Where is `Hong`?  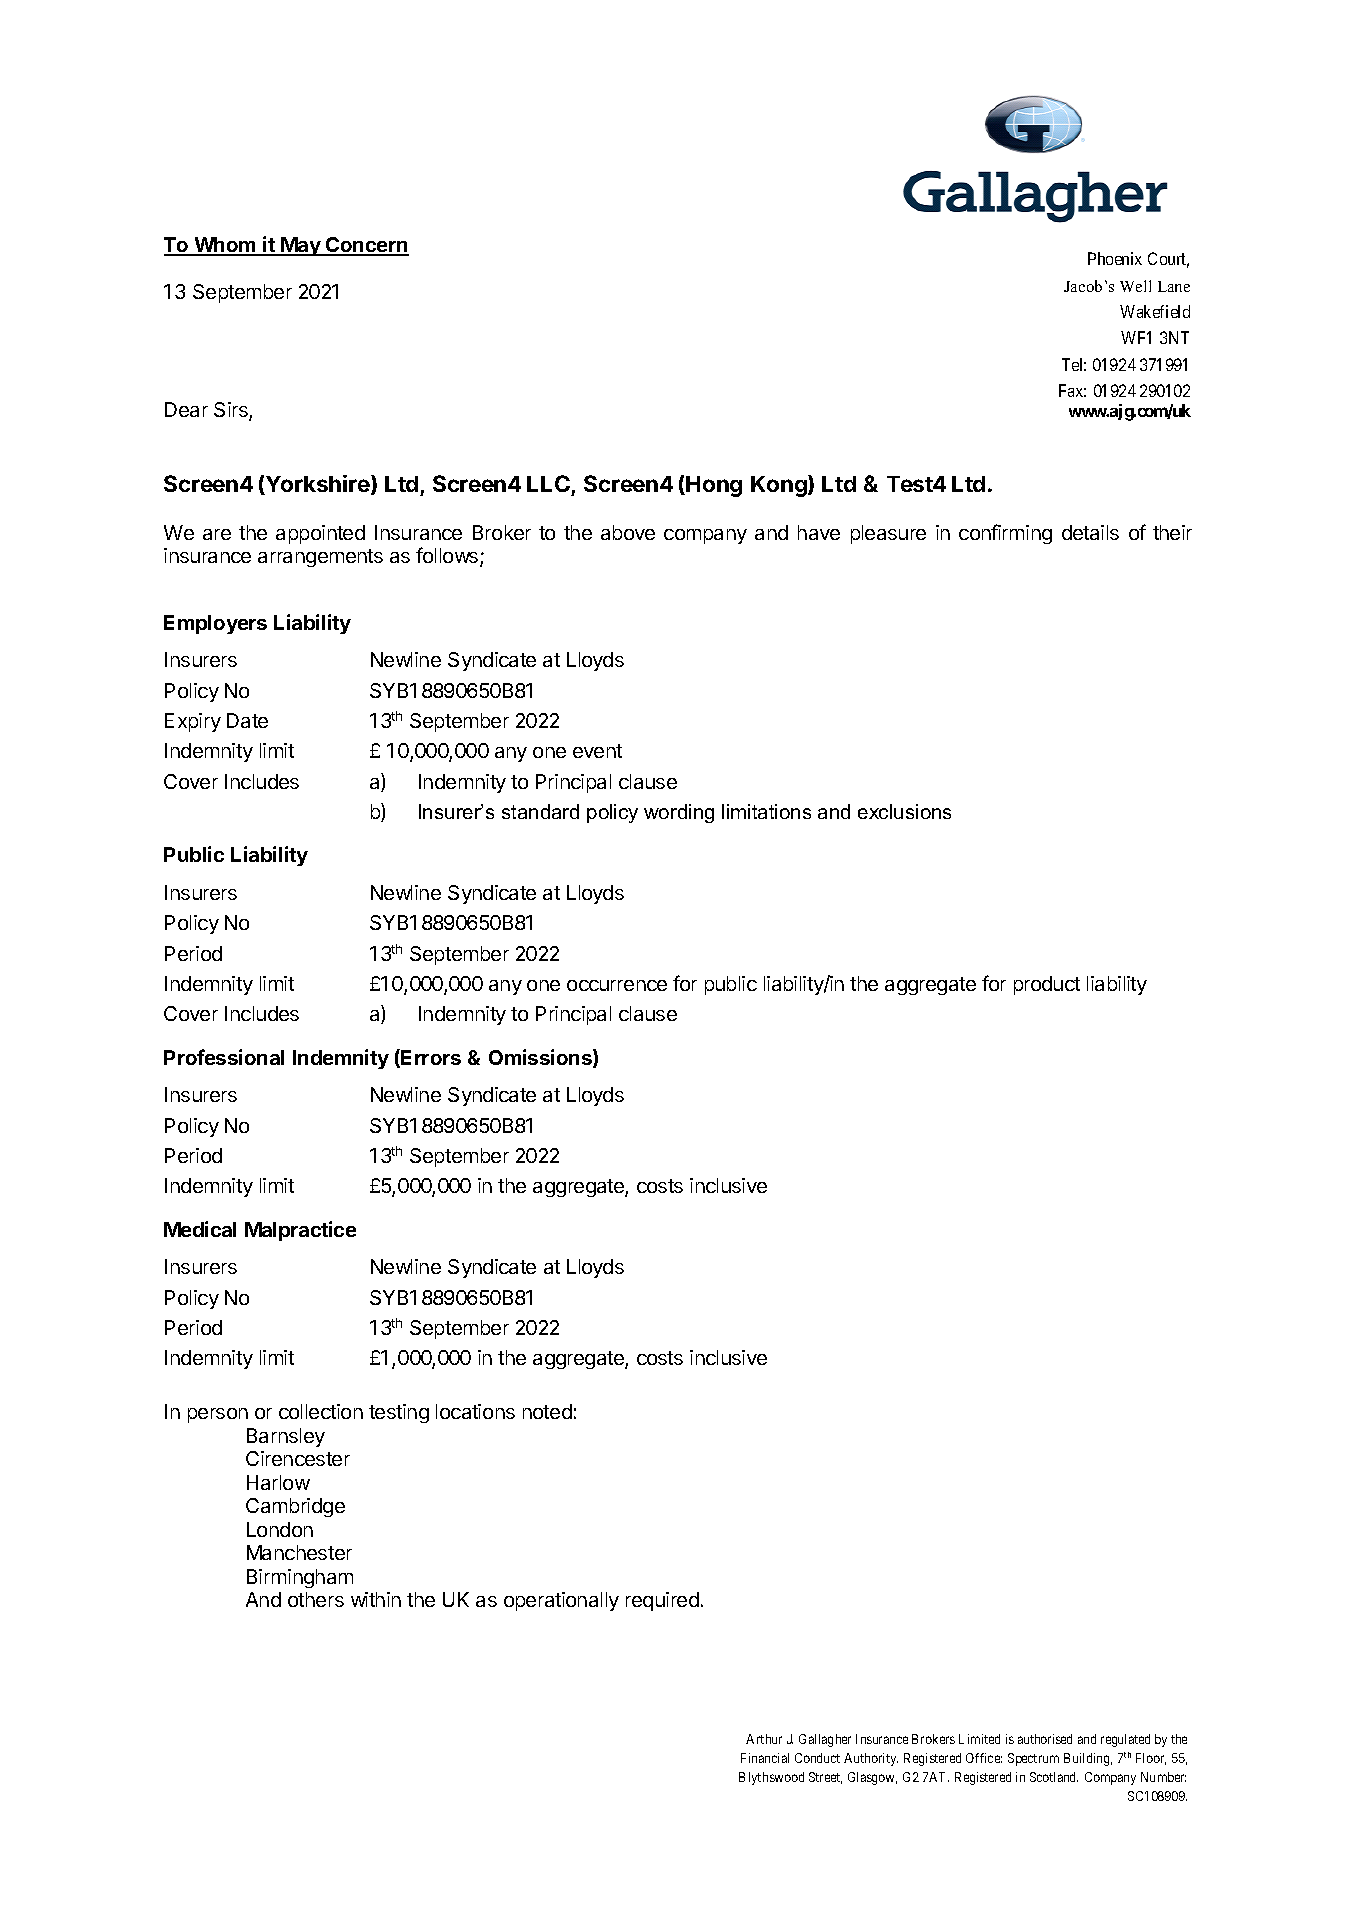
Hong is located at coordinates (714, 486).
